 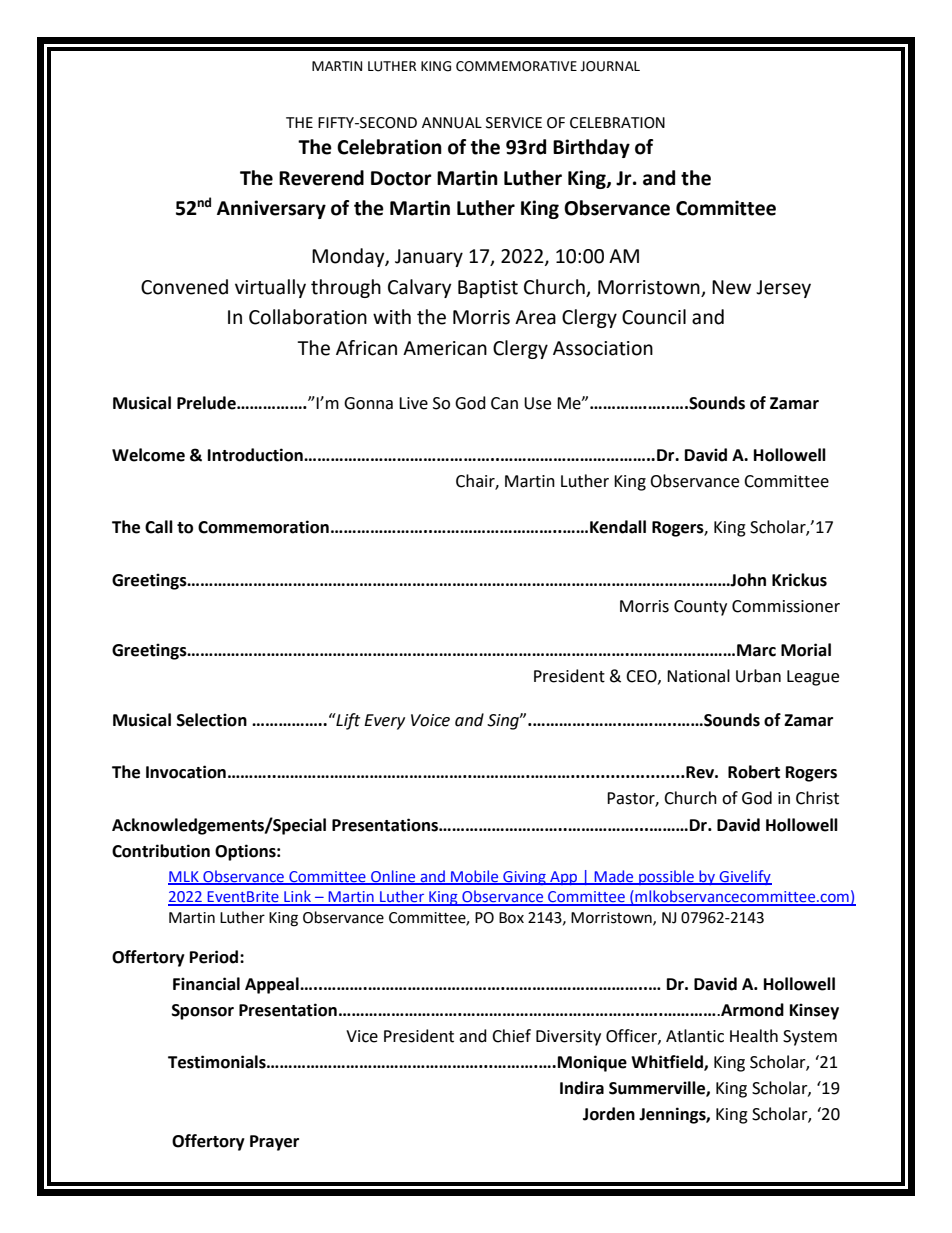 I want to click on ANNUAL, so click(x=452, y=123).
